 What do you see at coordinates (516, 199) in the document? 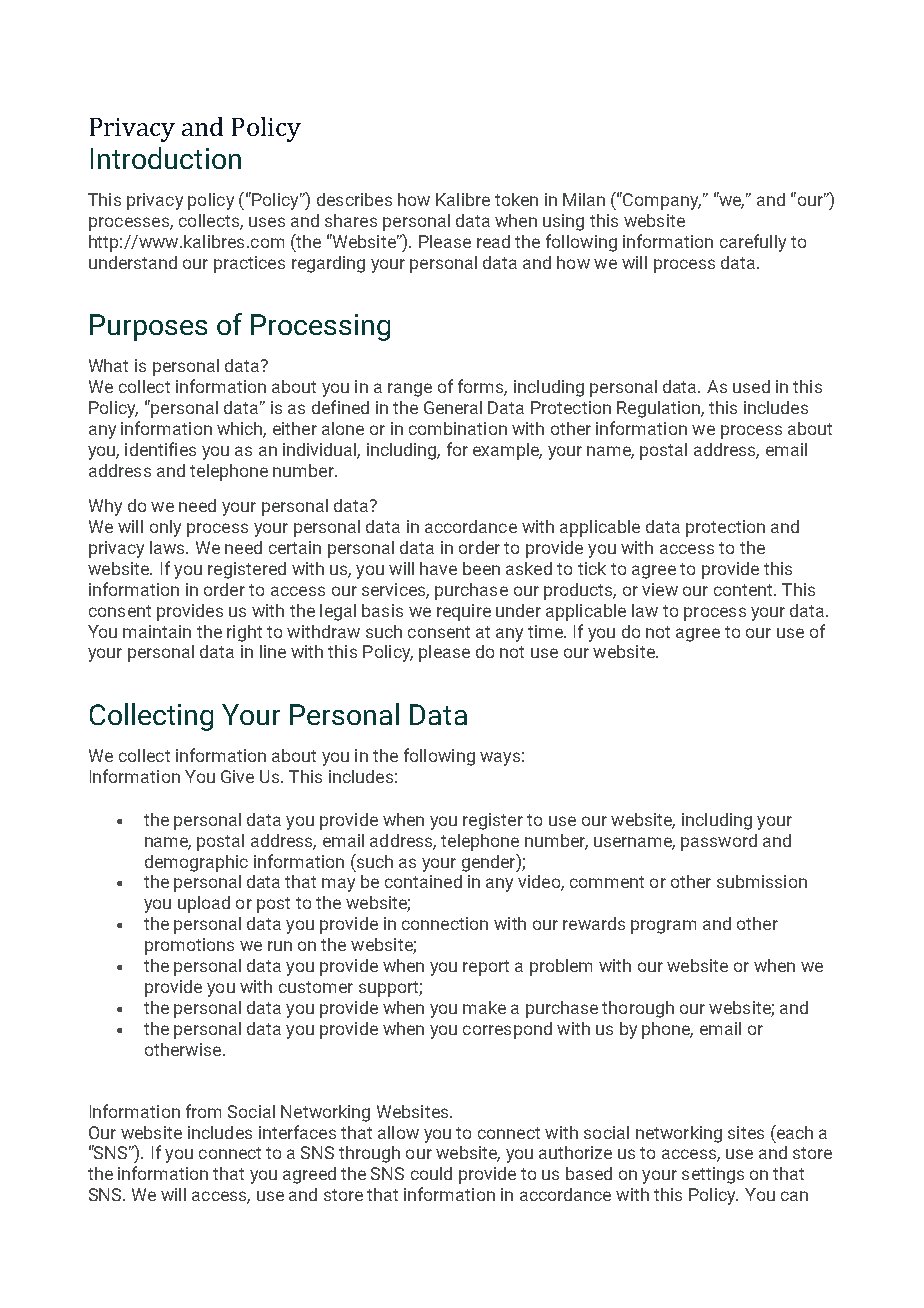
I see `token` at bounding box center [516, 199].
